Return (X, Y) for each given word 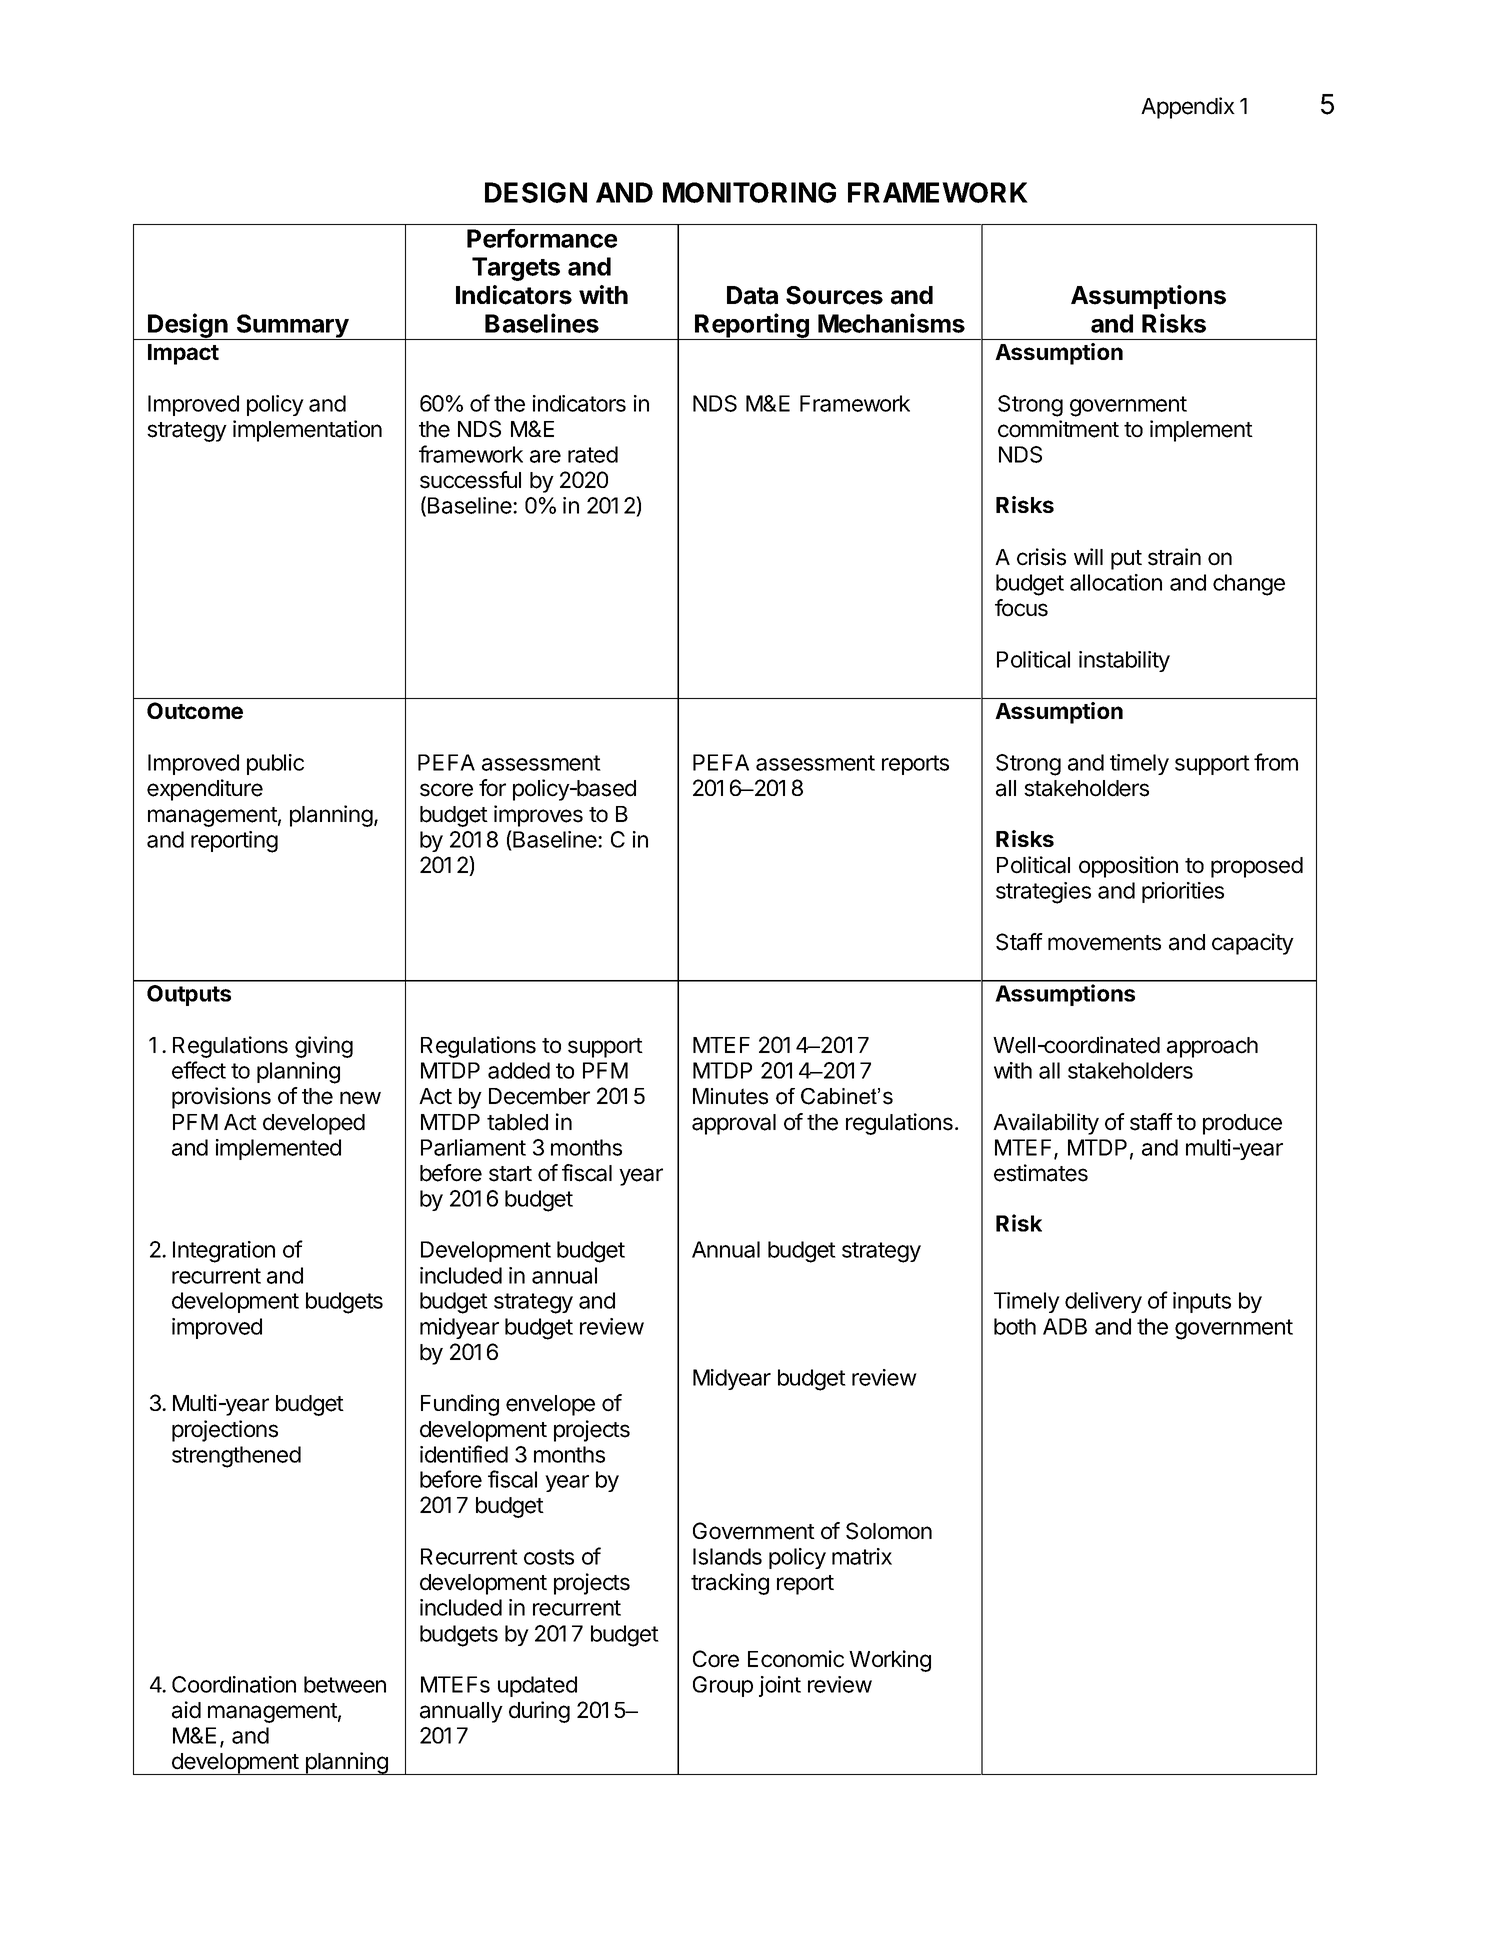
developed (314, 1124)
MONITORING (749, 192)
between (345, 1684)
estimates (1041, 1173)
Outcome (195, 710)
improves (538, 816)
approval (734, 1124)
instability (1124, 661)
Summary (292, 327)
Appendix (1188, 108)
